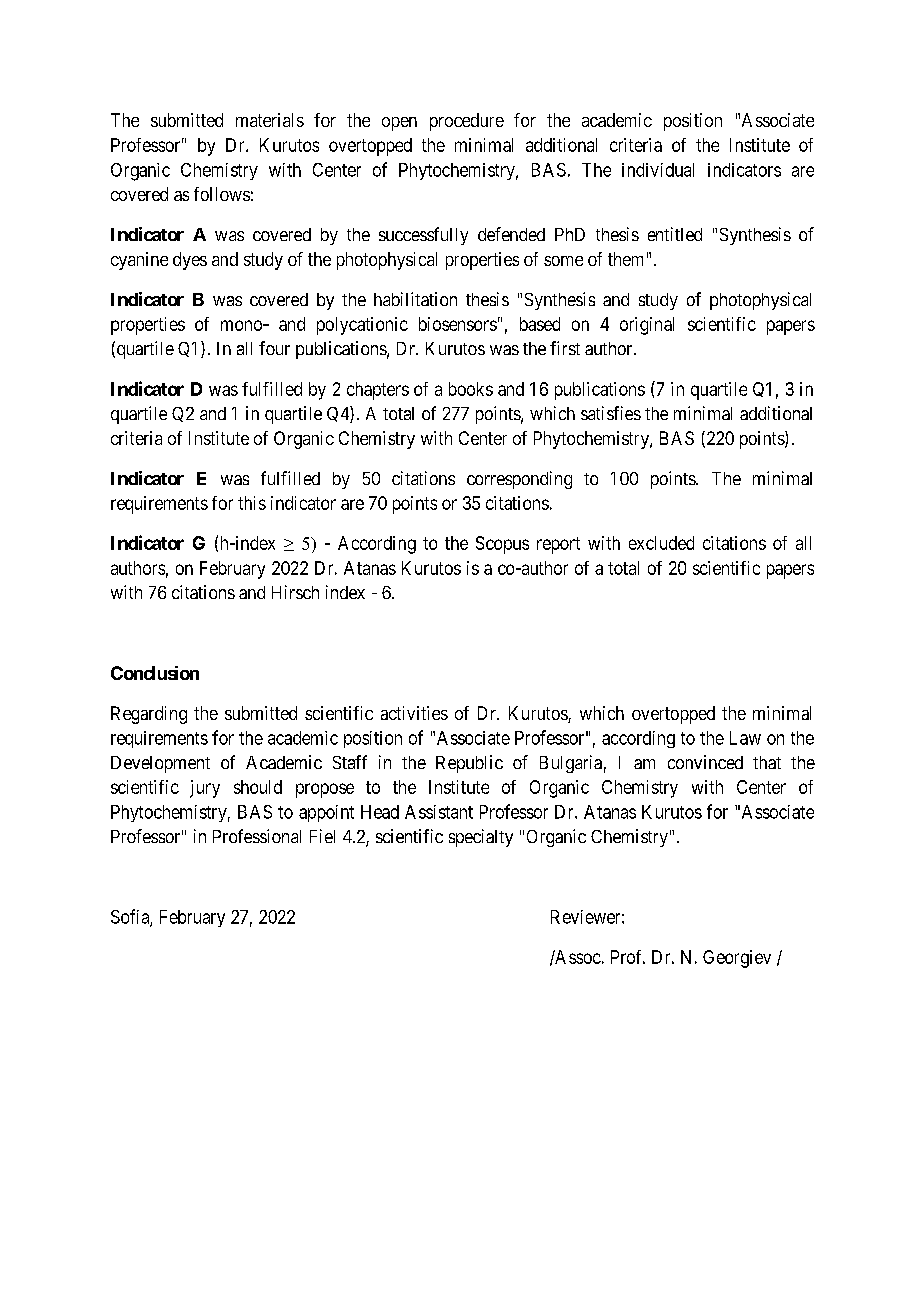  Describe the element at coordinates (658, 170) in the screenshot. I see `individual` at that location.
